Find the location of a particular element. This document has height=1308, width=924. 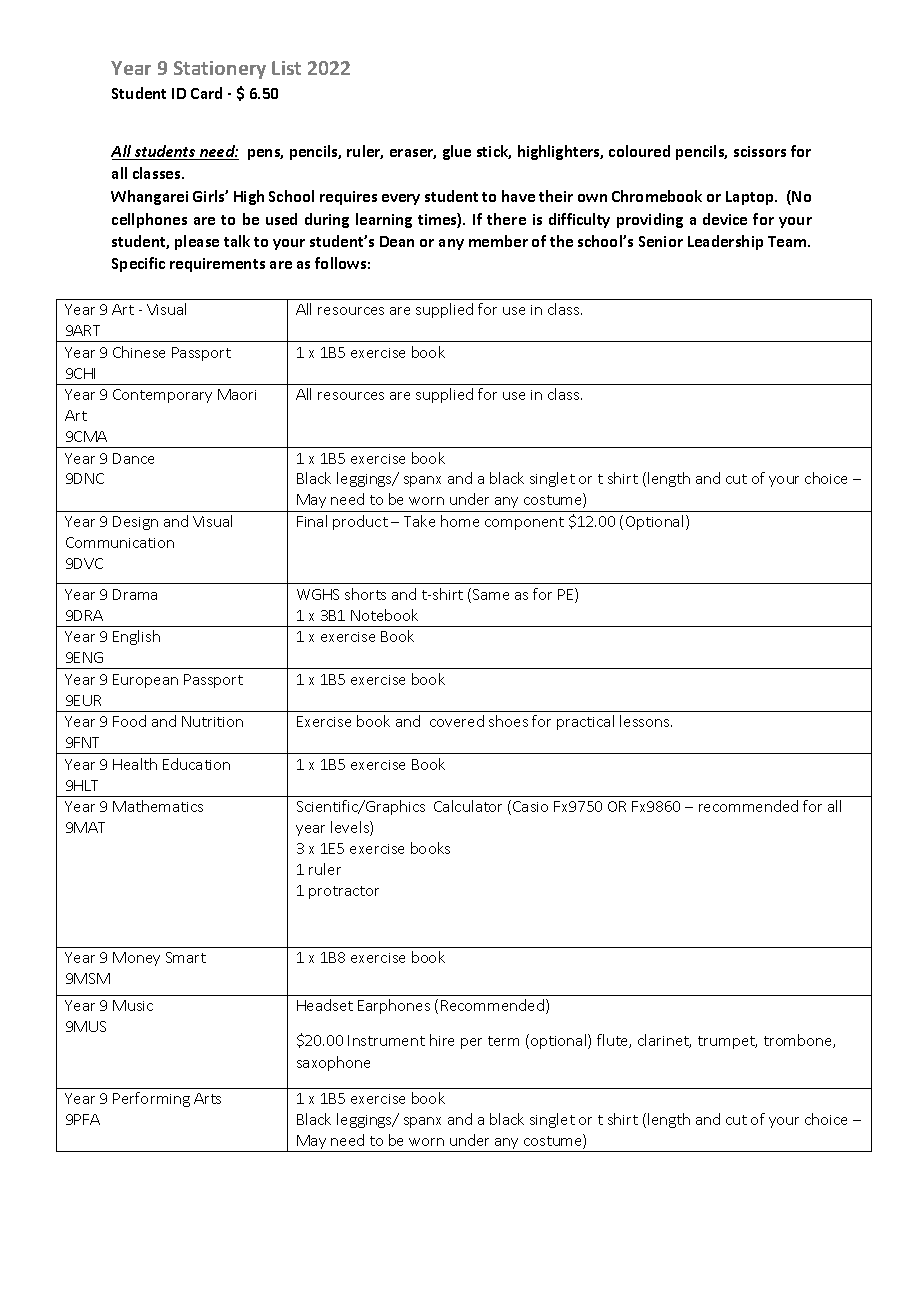

component is located at coordinates (524, 523).
